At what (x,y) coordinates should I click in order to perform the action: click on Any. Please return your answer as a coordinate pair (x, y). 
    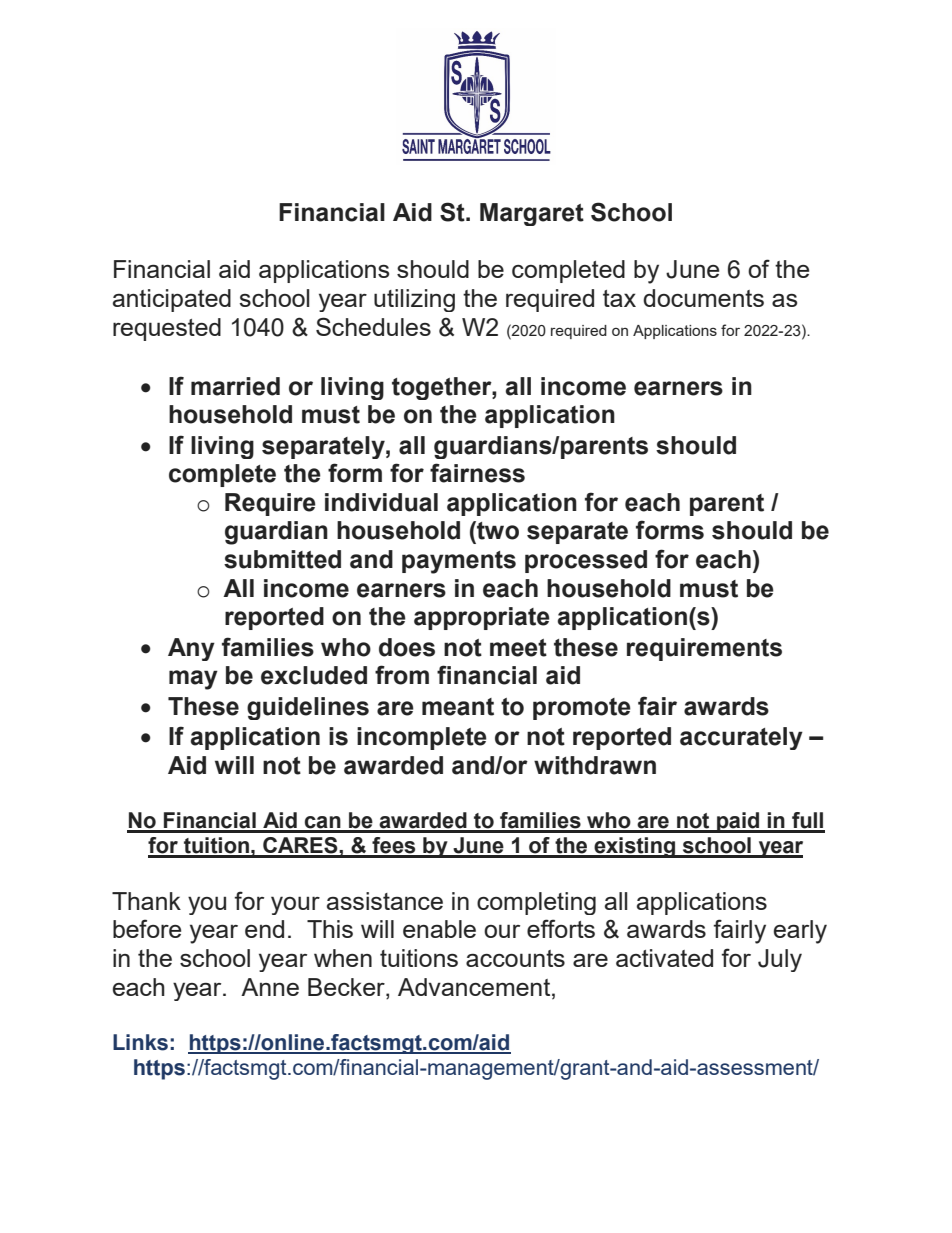
    Looking at the image, I should click on (191, 649).
